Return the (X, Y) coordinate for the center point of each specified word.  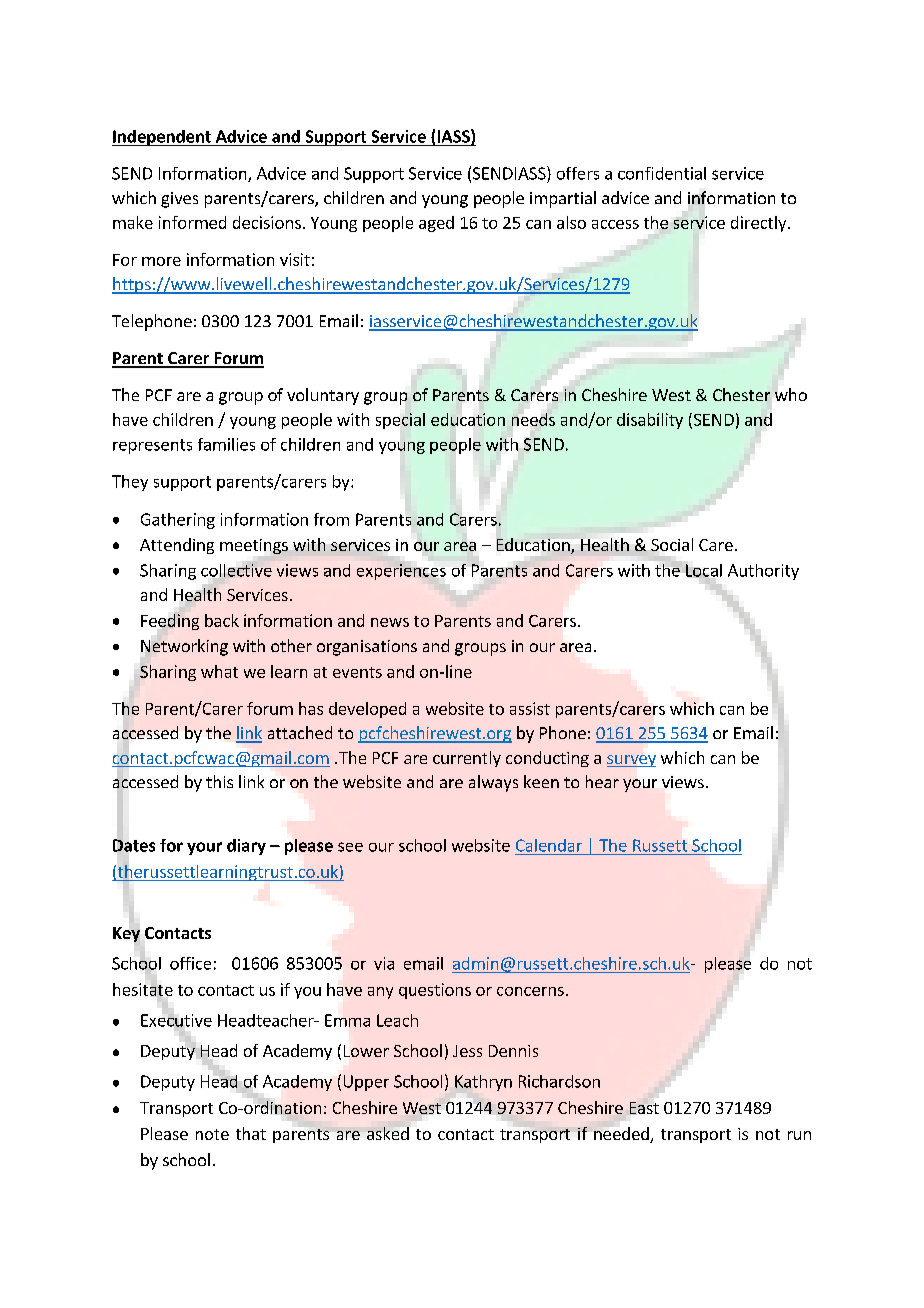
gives (179, 200)
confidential (662, 173)
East (644, 1108)
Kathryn (483, 1083)
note (212, 1134)
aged (436, 224)
